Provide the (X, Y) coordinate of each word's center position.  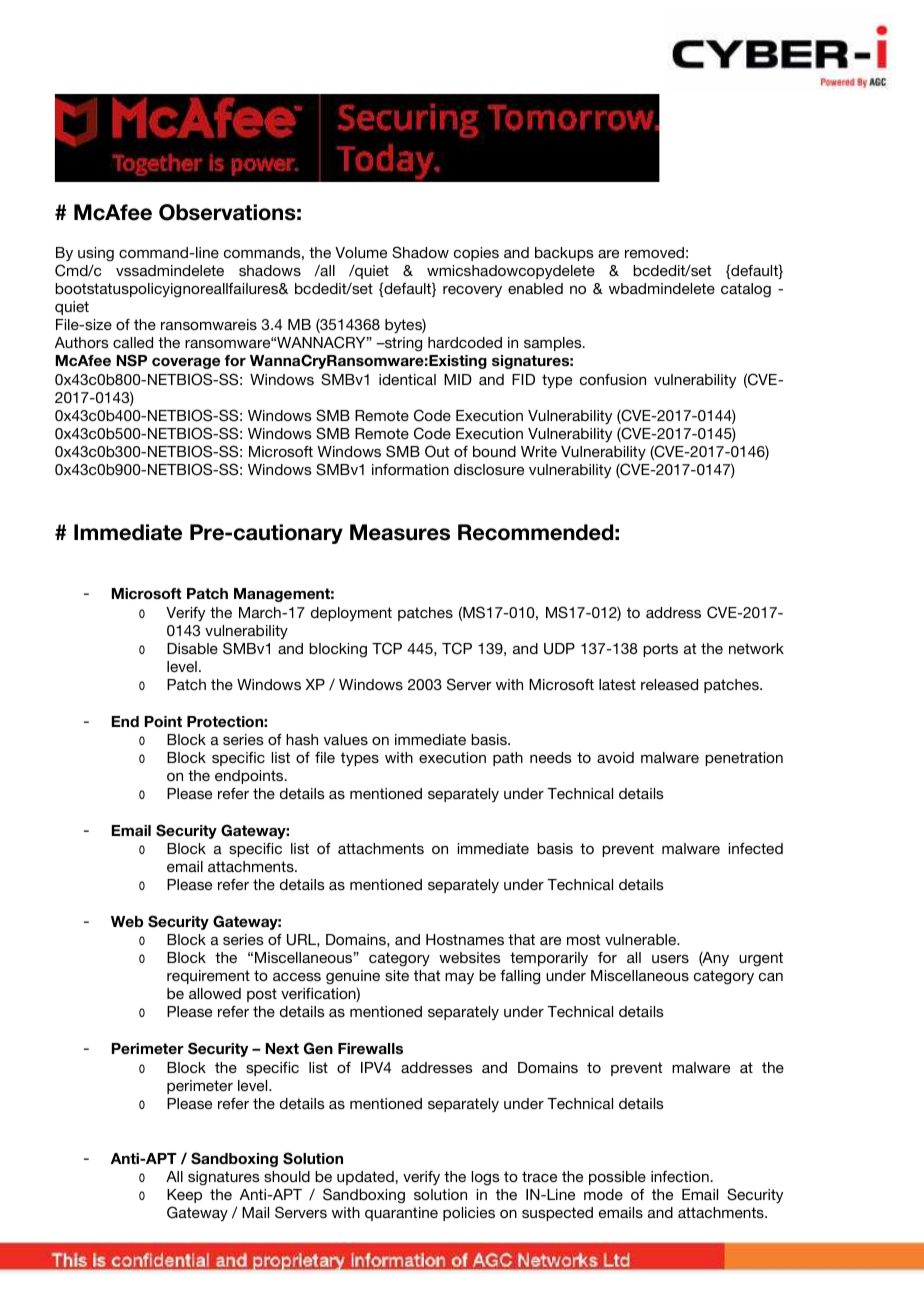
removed (654, 252)
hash (302, 739)
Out (437, 451)
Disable (192, 648)
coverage (186, 363)
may (459, 978)
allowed (215, 993)
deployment (351, 614)
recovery (472, 291)
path (508, 759)
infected (756, 848)
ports (660, 650)
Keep (184, 1196)
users (670, 959)
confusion (613, 379)
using (96, 254)
